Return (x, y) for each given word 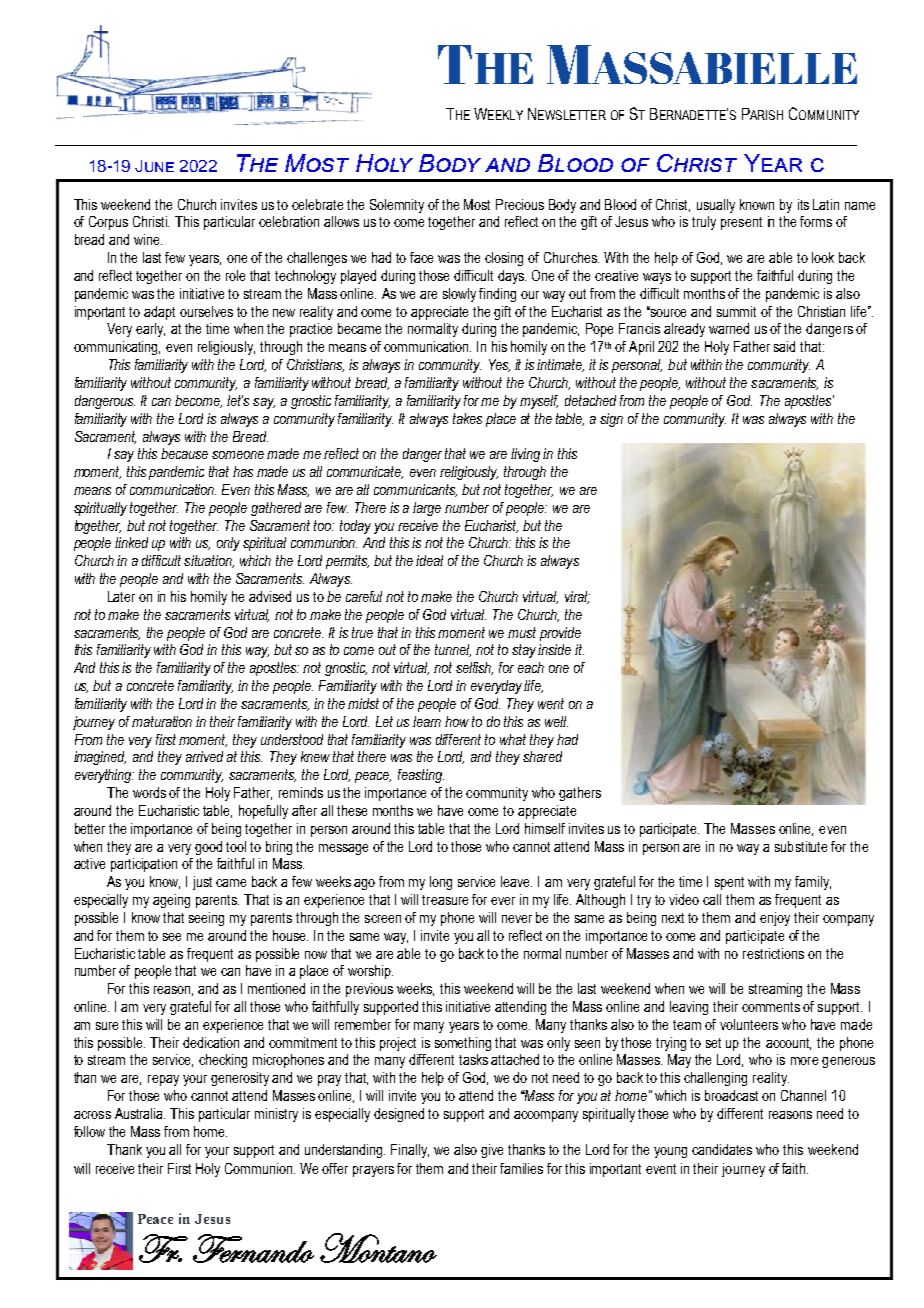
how (457, 721)
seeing (206, 919)
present (741, 223)
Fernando (253, 1248)
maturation (162, 721)
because (184, 453)
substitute (801, 846)
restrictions (773, 953)
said (784, 346)
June (154, 166)
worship (370, 972)
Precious (520, 204)
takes (467, 418)
